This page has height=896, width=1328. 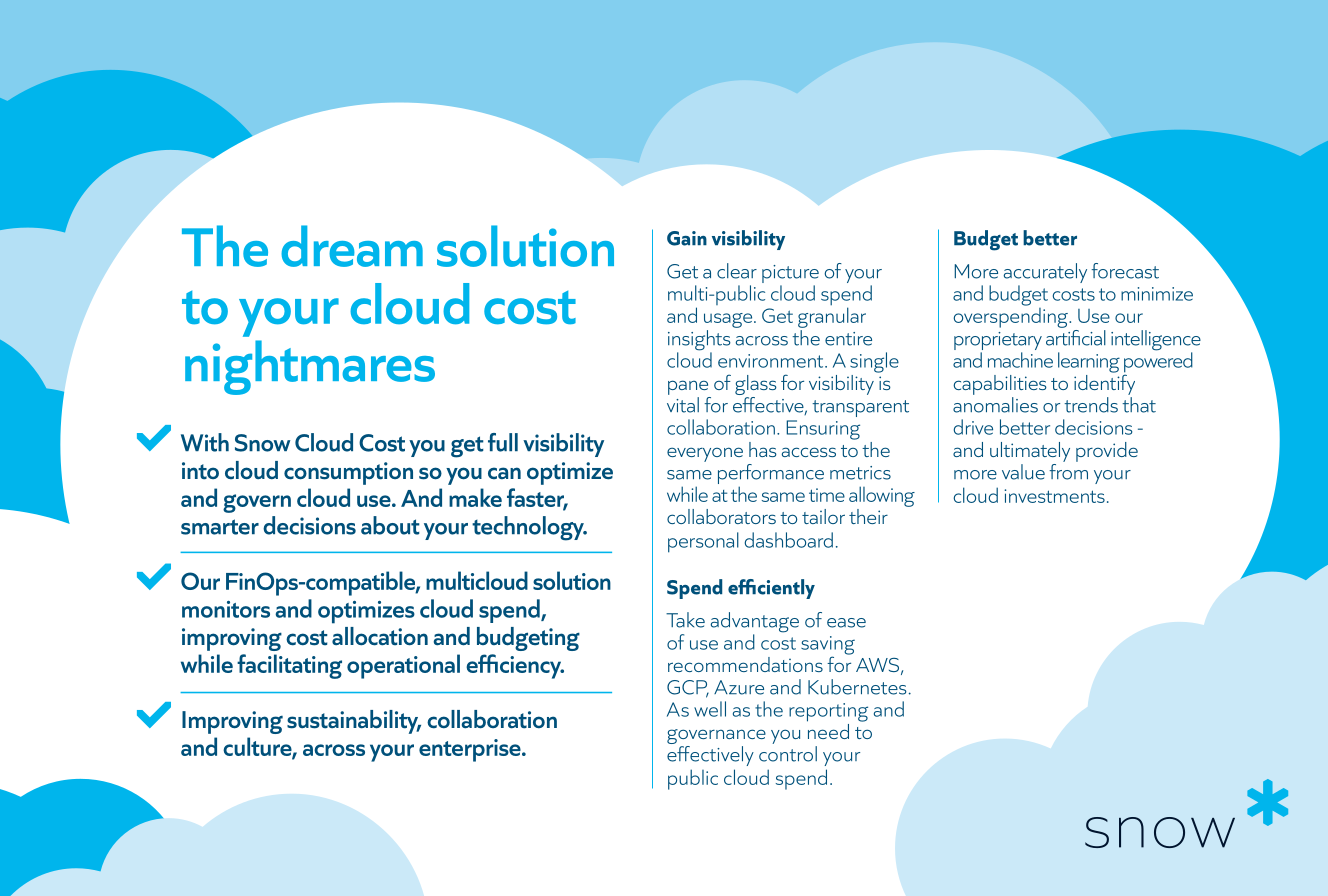 What do you see at coordinates (352, 246) in the page?
I see `dream` at bounding box center [352, 246].
